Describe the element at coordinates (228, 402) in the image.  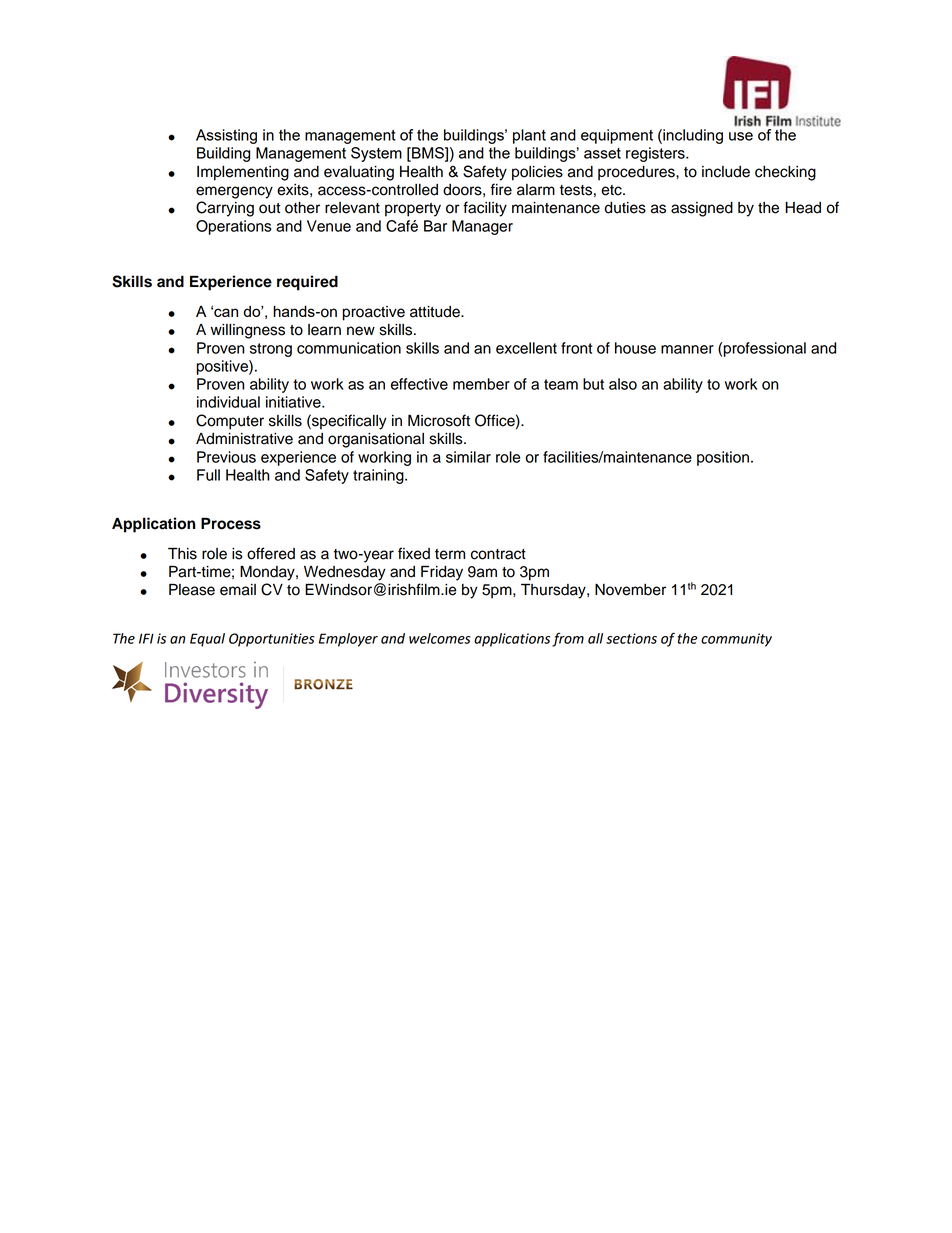
I see `individual` at that location.
